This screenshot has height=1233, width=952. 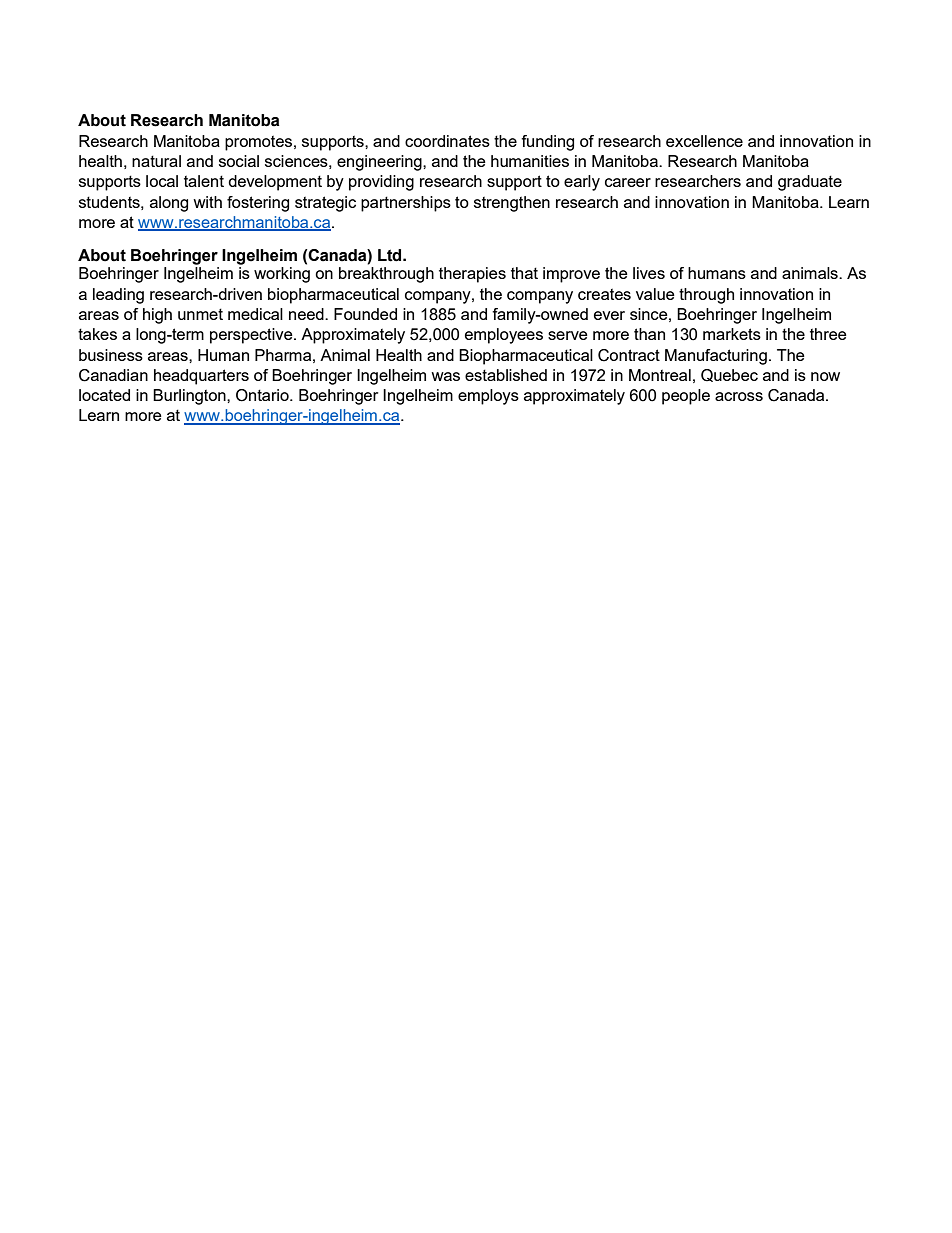 What do you see at coordinates (118, 296) in the screenshot?
I see `leading` at bounding box center [118, 296].
